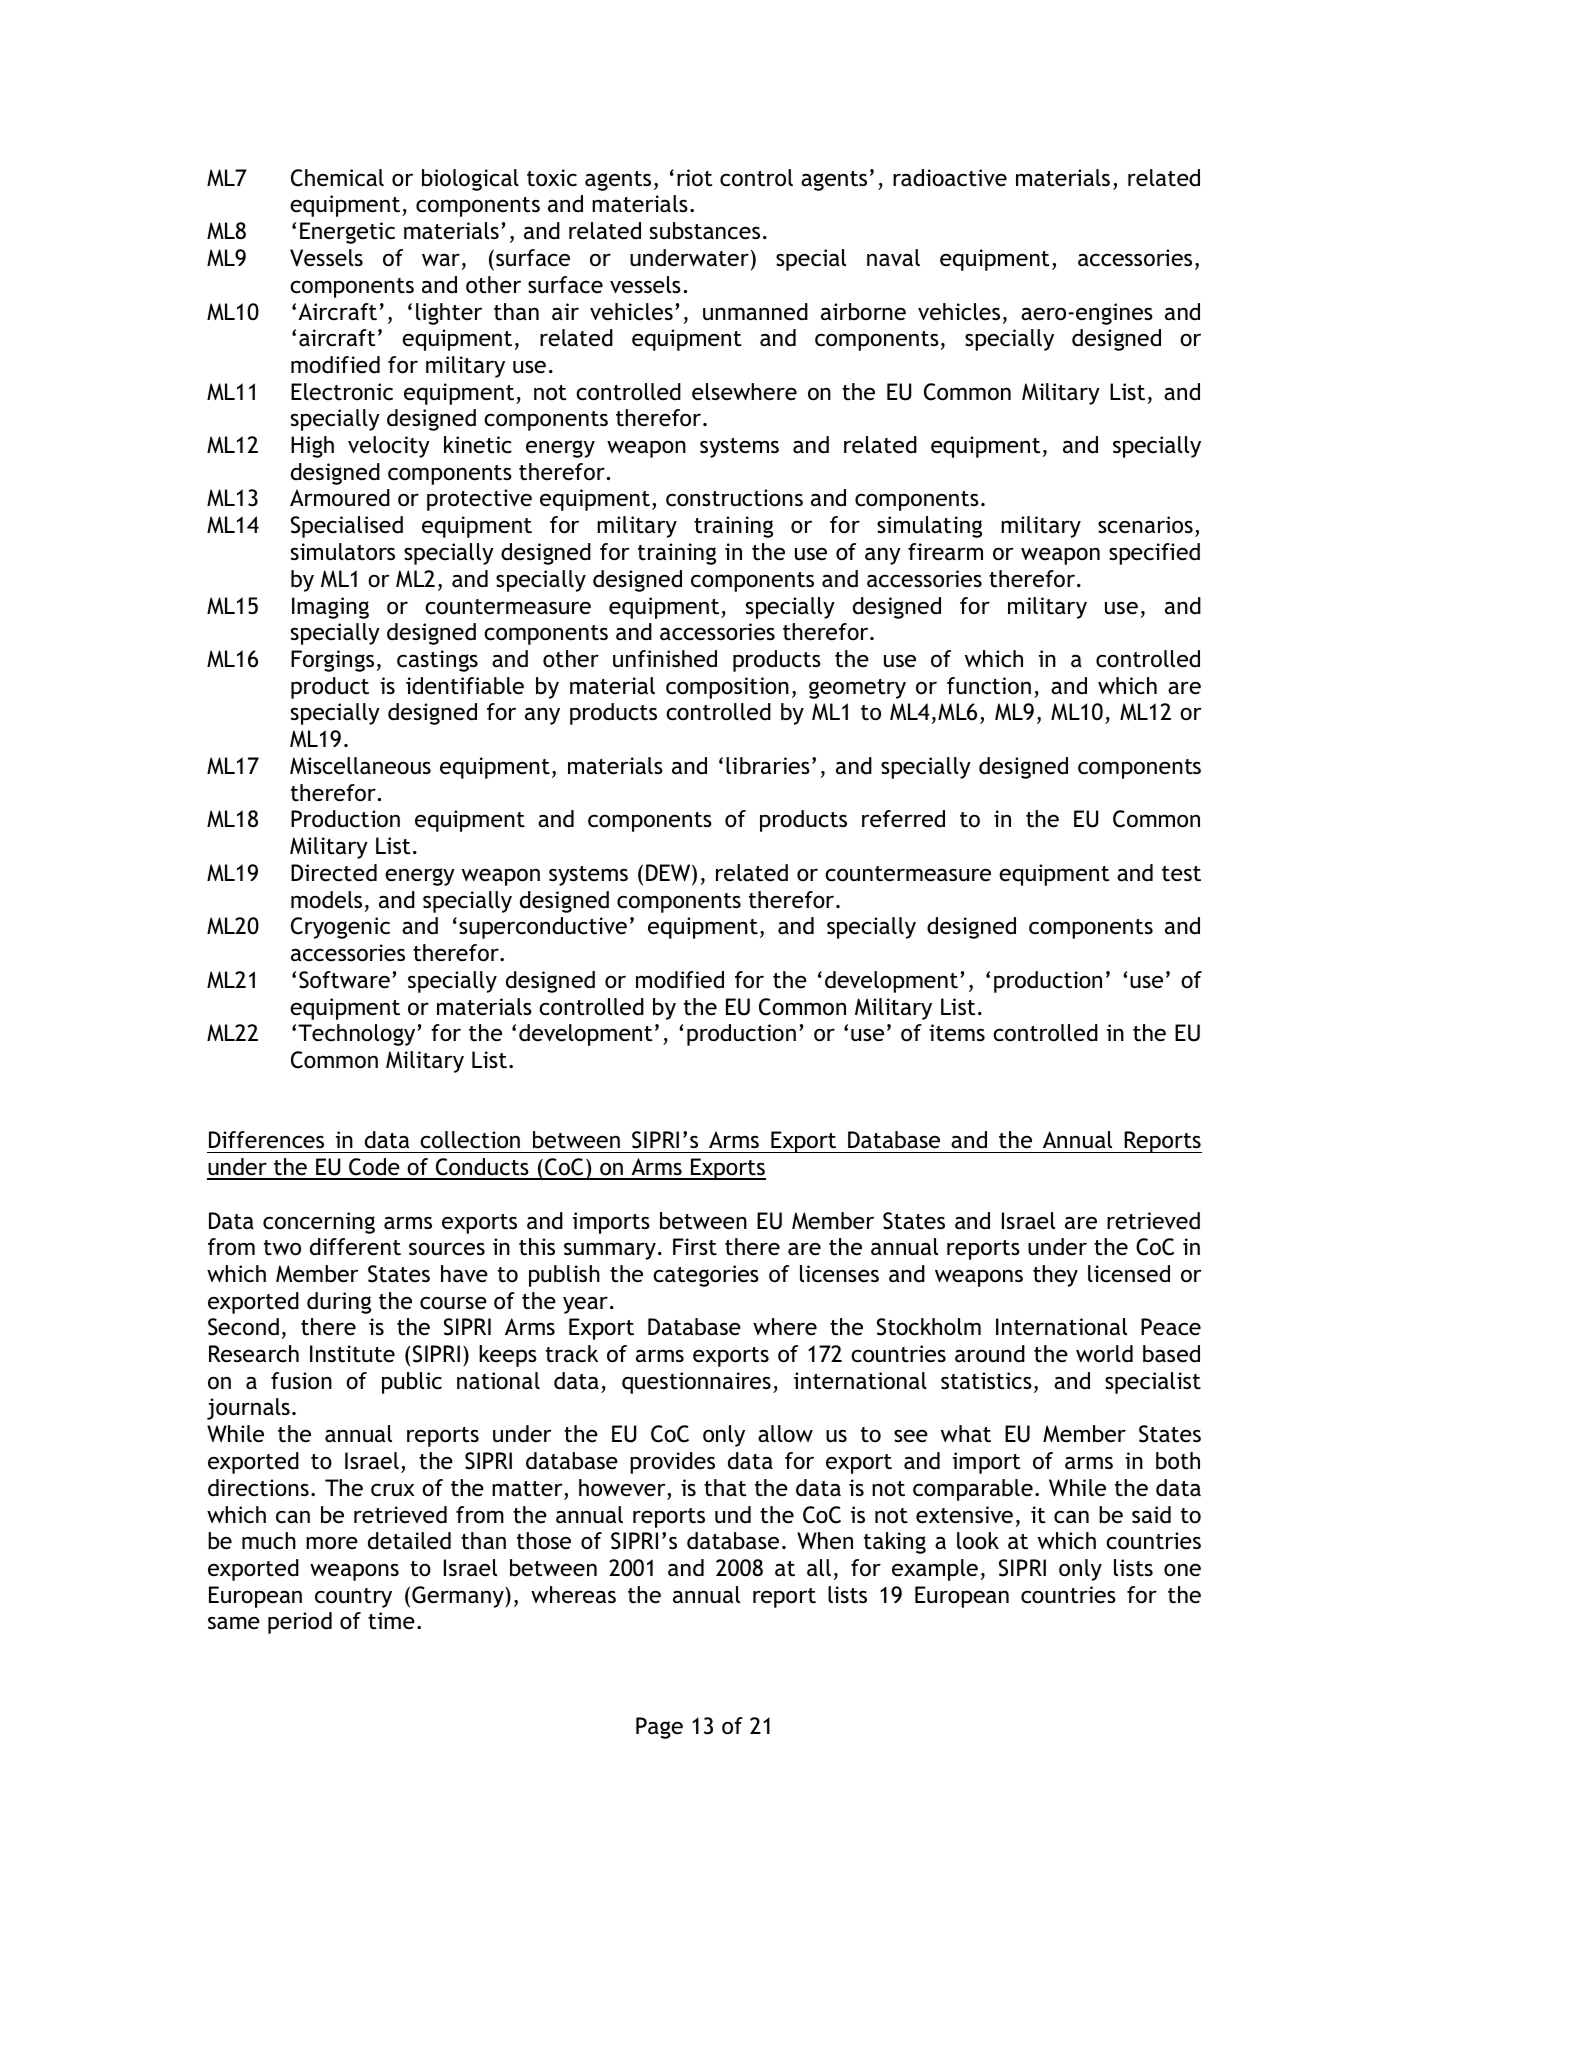  Describe the element at coordinates (950, 178) in the screenshot. I see `radioactive` at that location.
